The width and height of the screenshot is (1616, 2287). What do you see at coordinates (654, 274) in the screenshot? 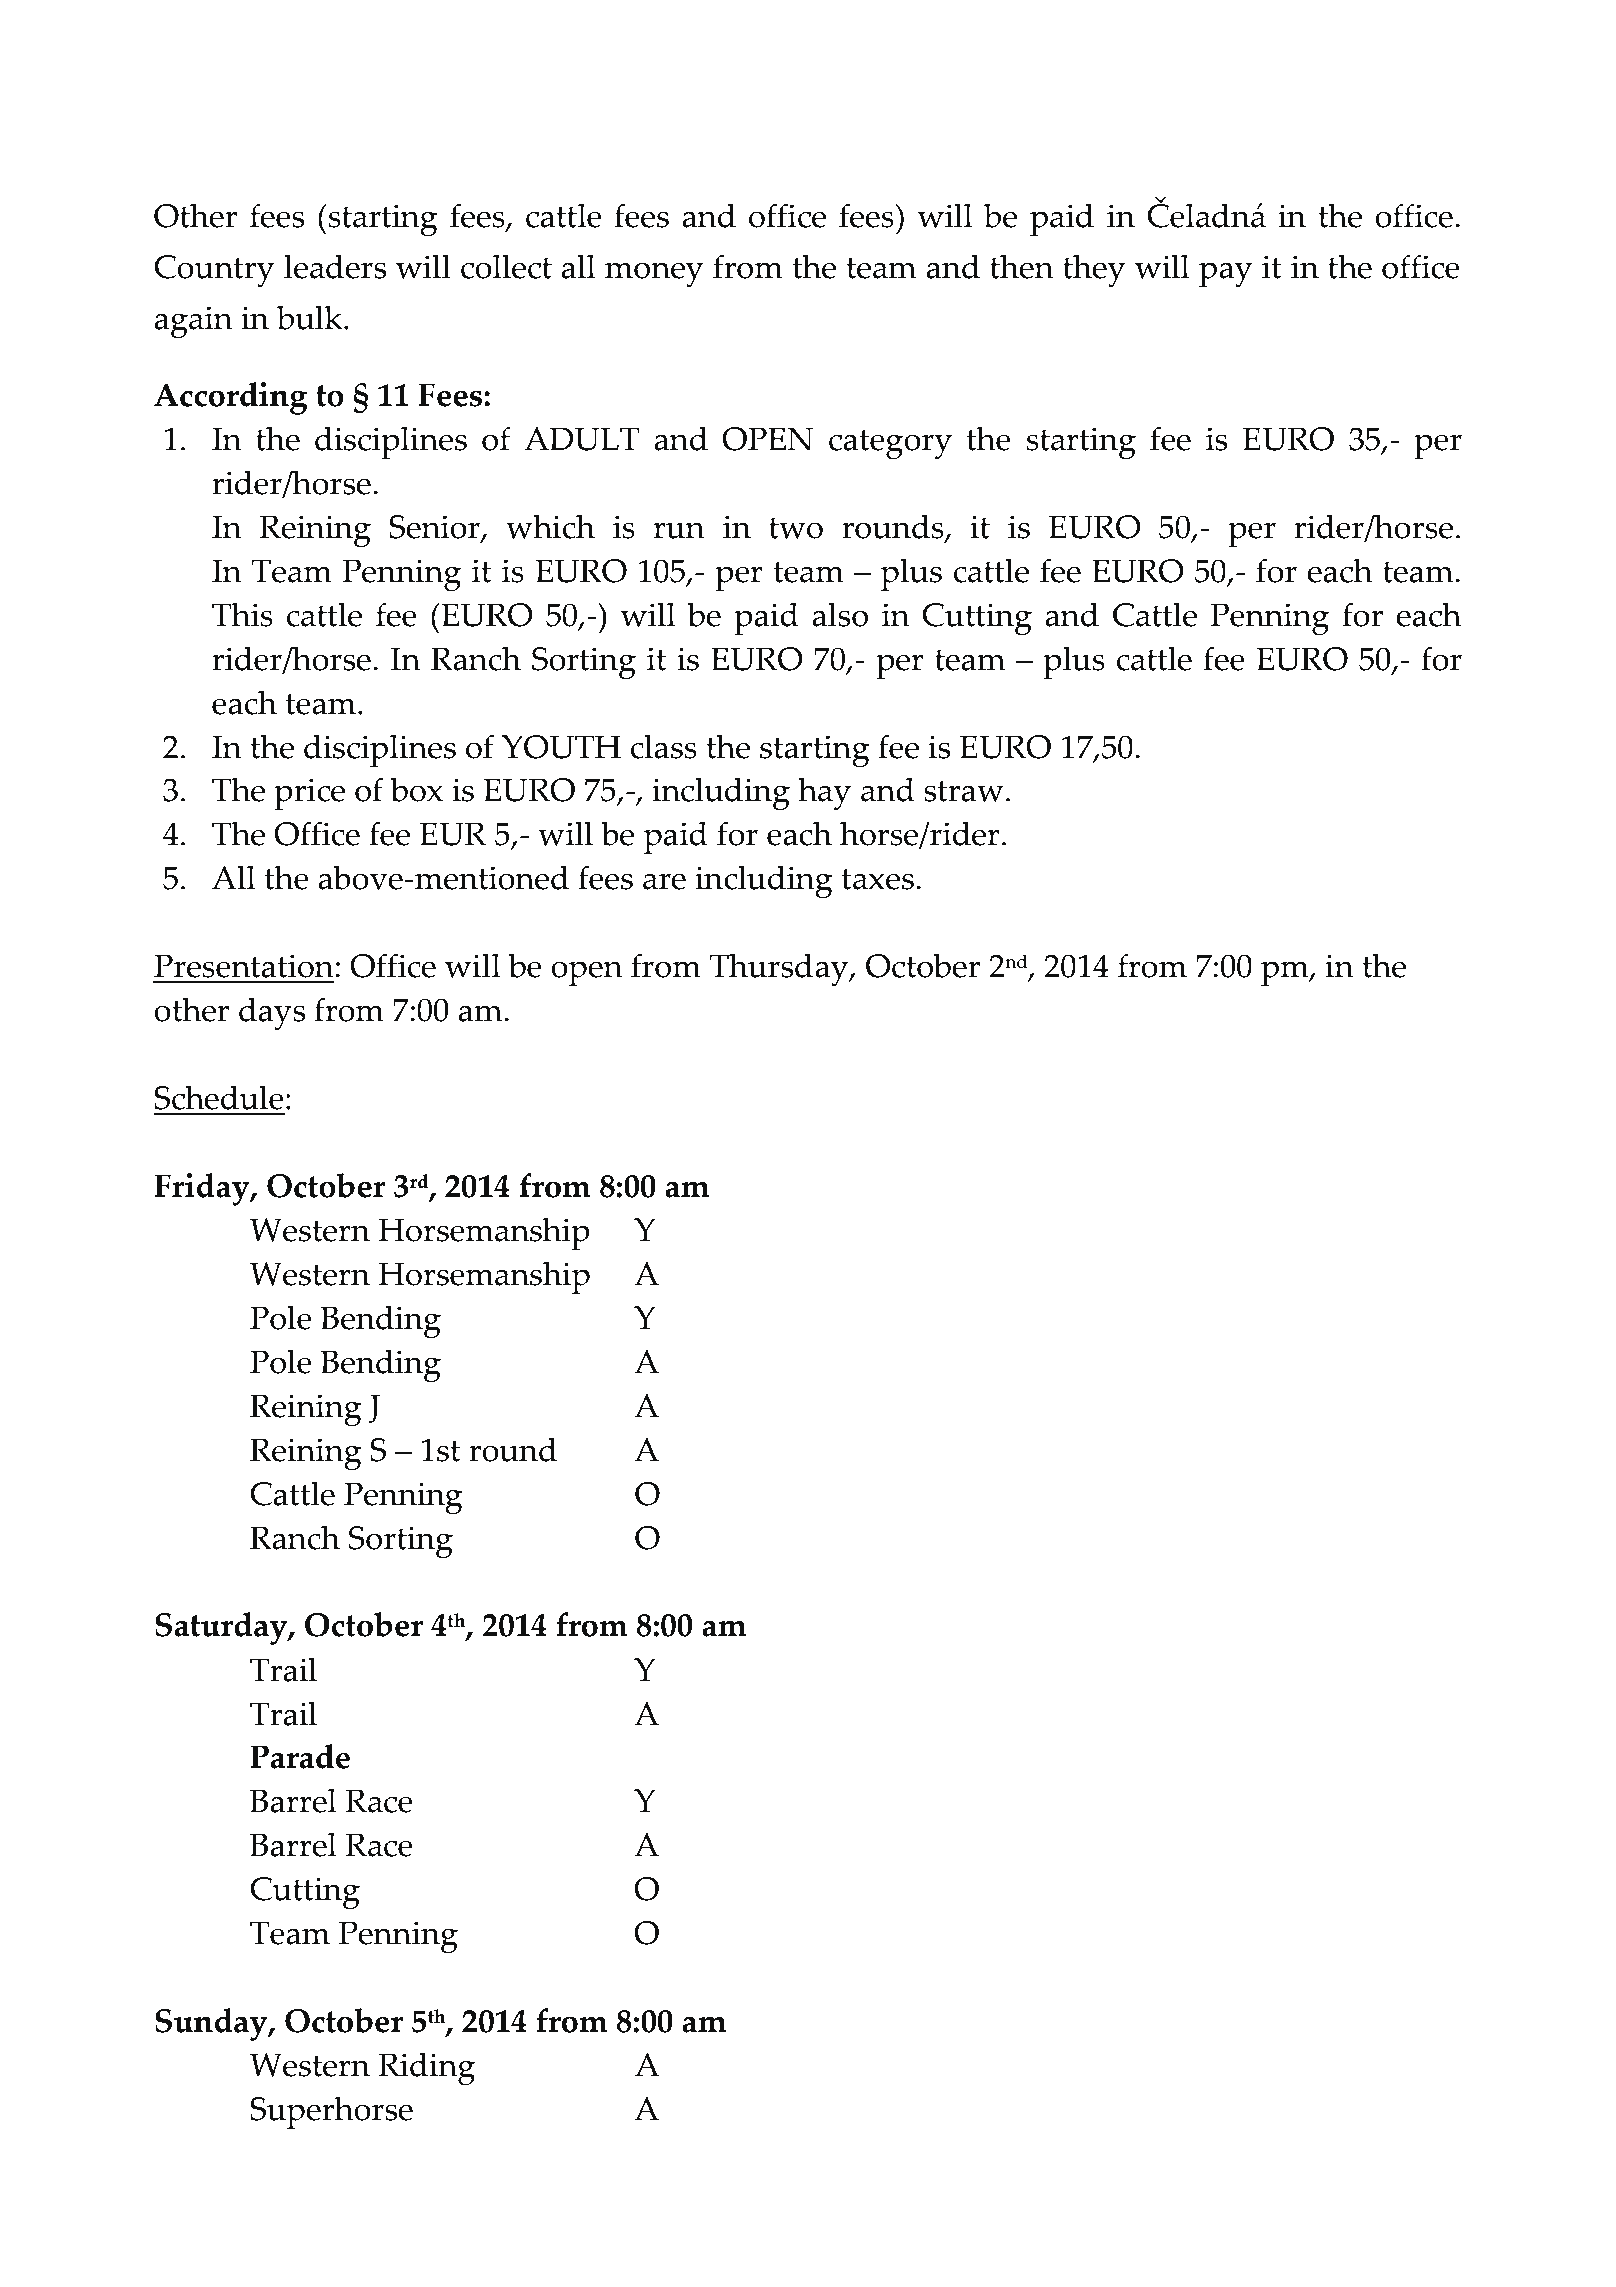
I see `money` at bounding box center [654, 274].
